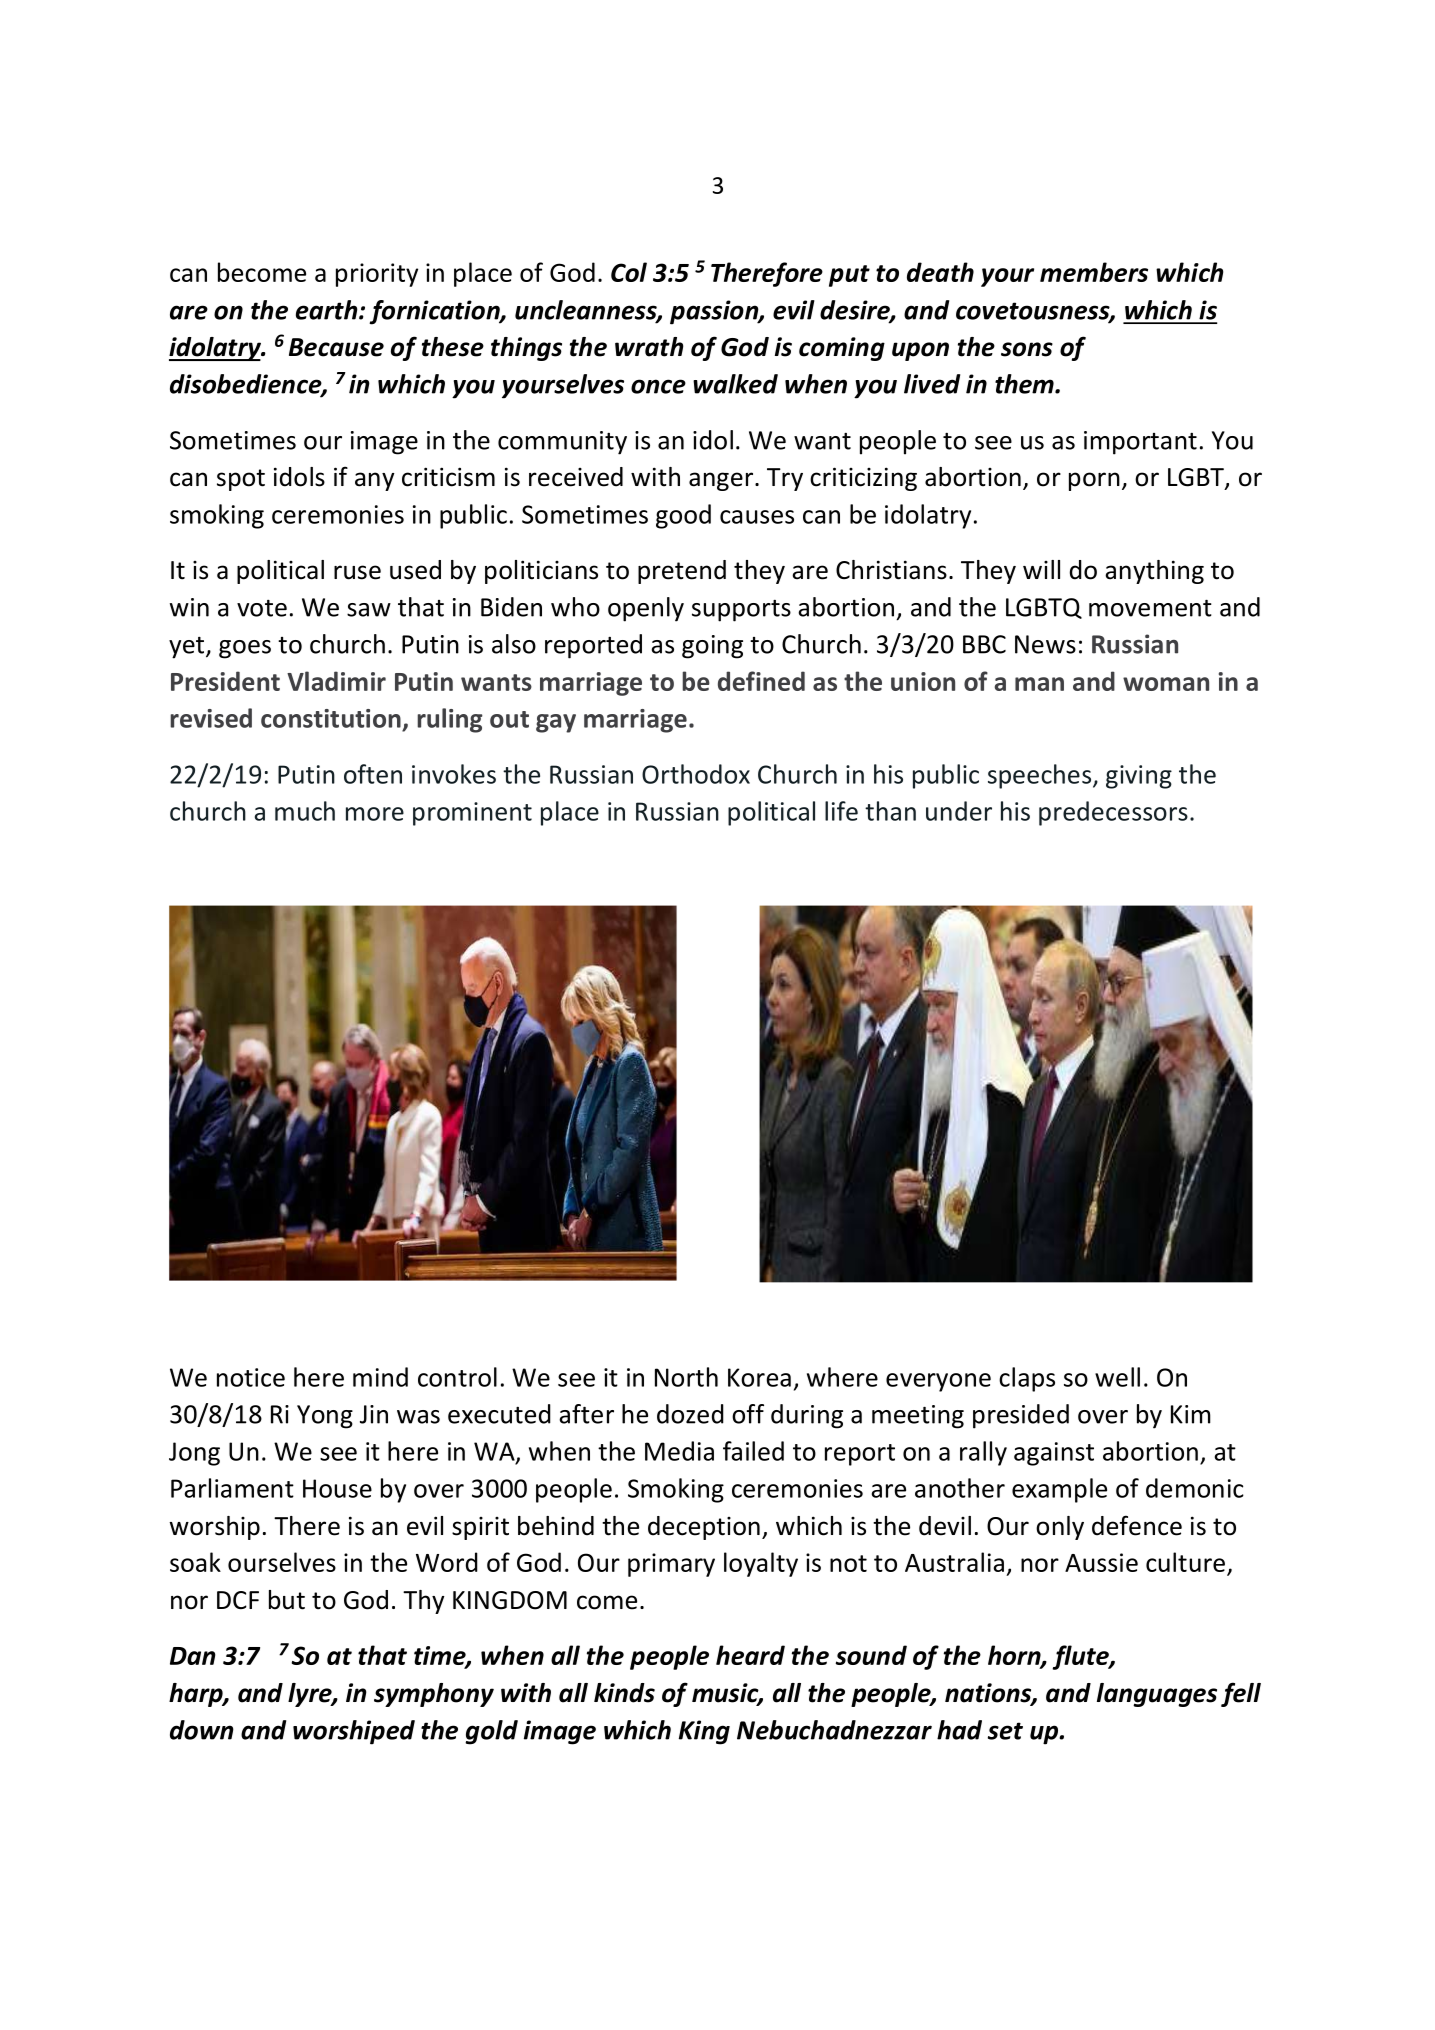 This image has width=1435, height=2030. What do you see at coordinates (649, 347) in the image?
I see `wrath` at bounding box center [649, 347].
